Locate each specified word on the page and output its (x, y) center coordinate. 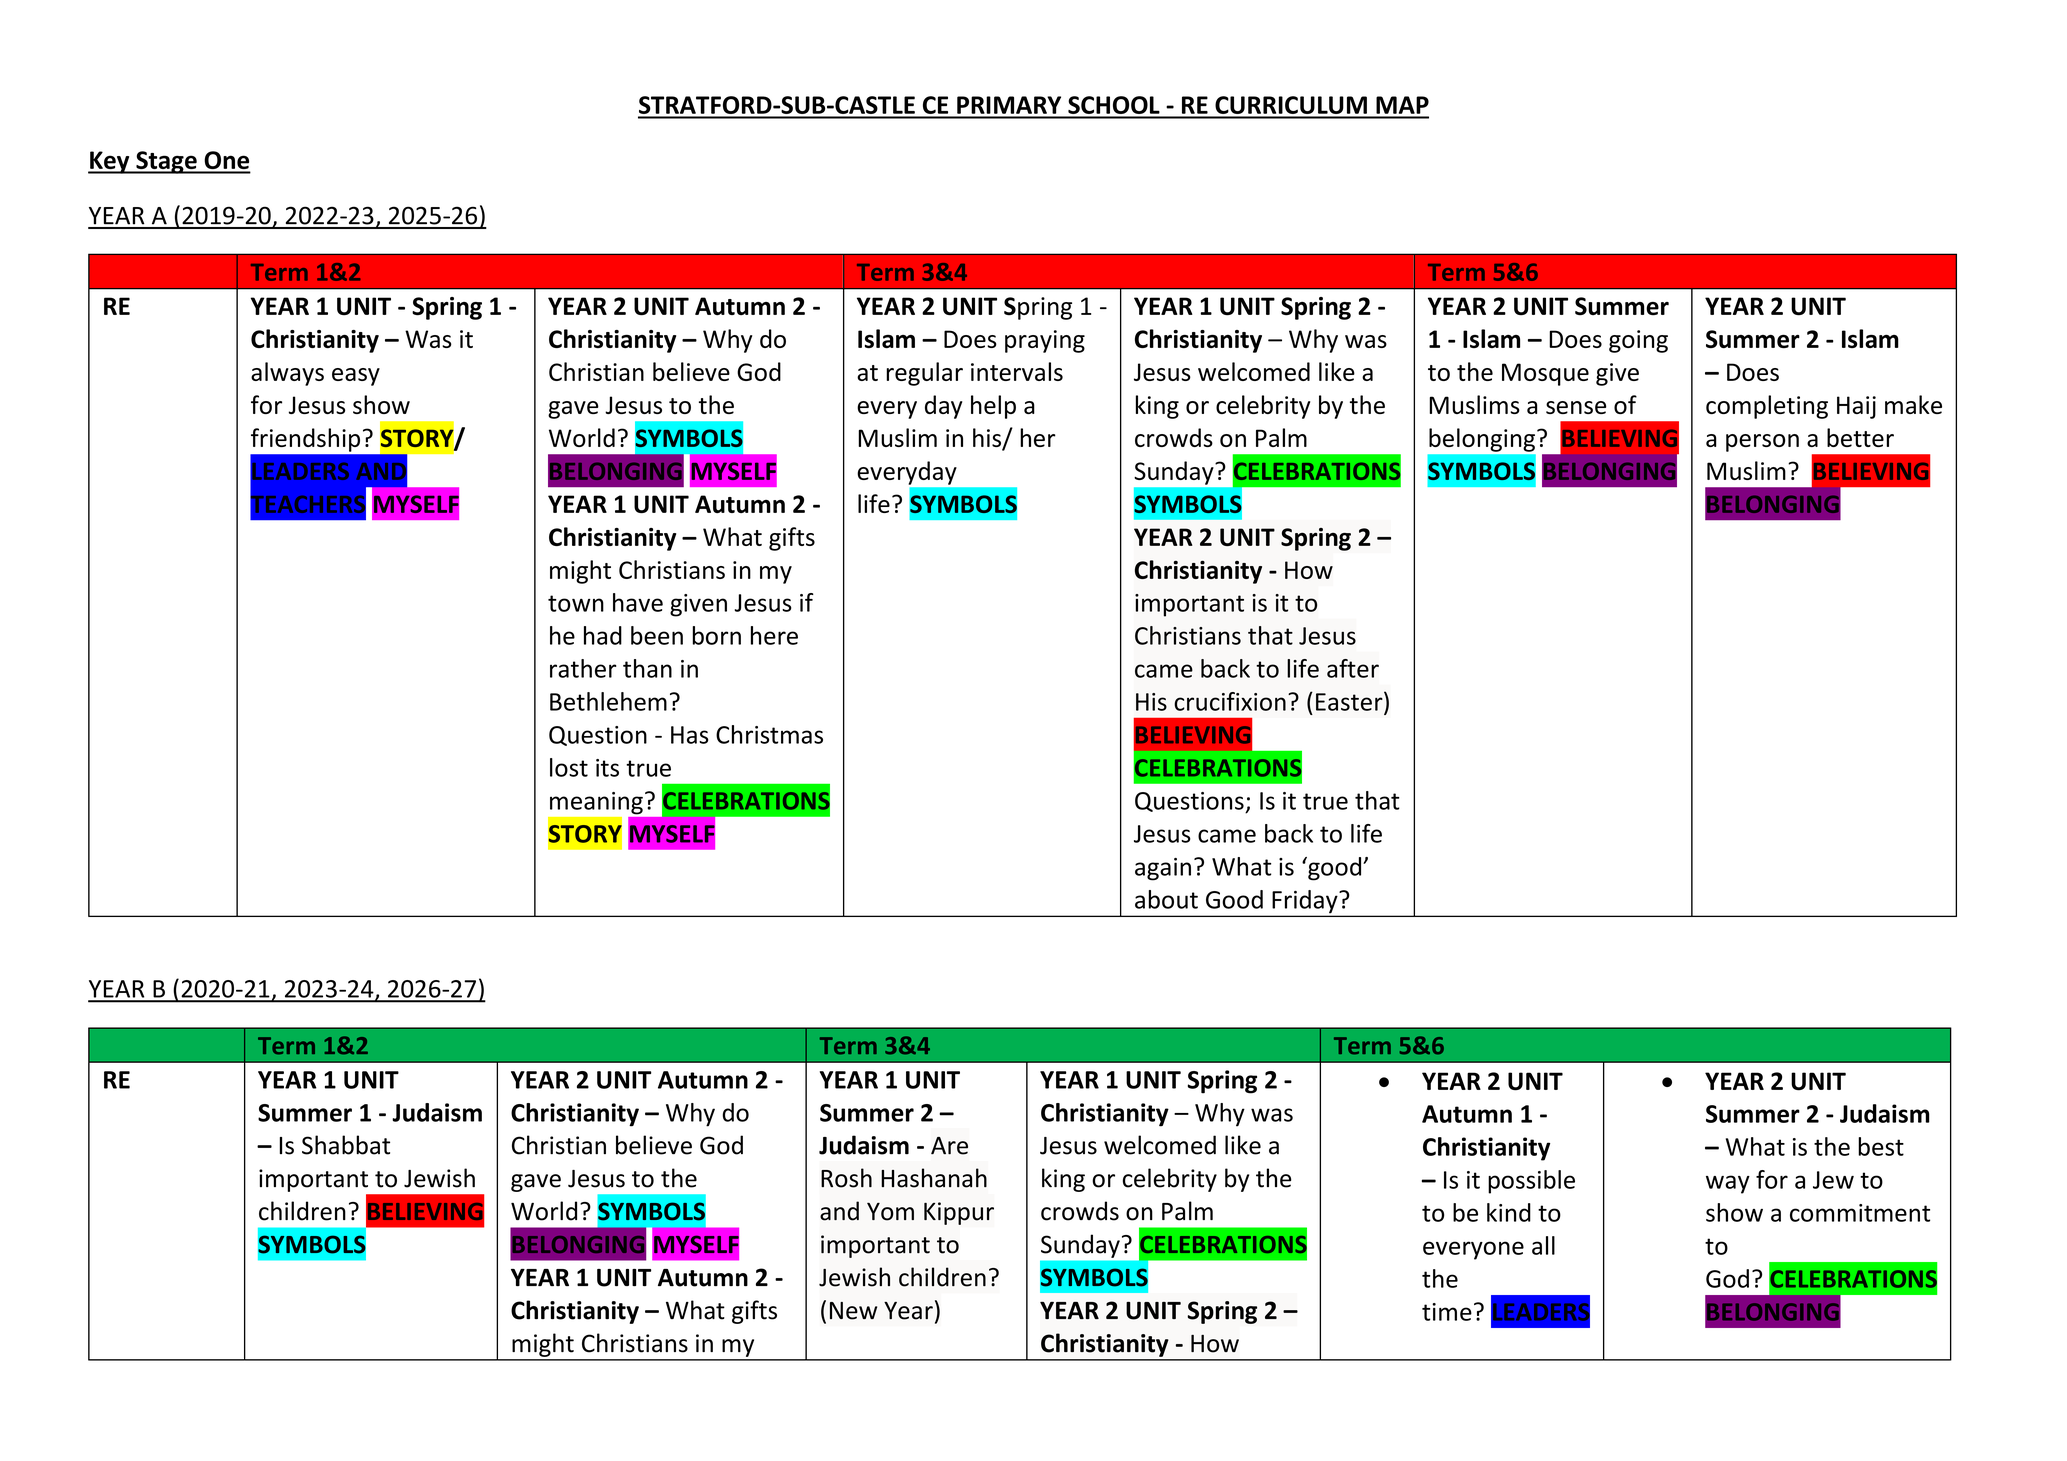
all (1543, 1245)
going (1638, 341)
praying (1045, 341)
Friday (1305, 903)
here (774, 635)
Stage (166, 162)
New (853, 1311)
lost (569, 767)
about (1166, 899)
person (1762, 443)
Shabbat (346, 1145)
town (576, 603)
